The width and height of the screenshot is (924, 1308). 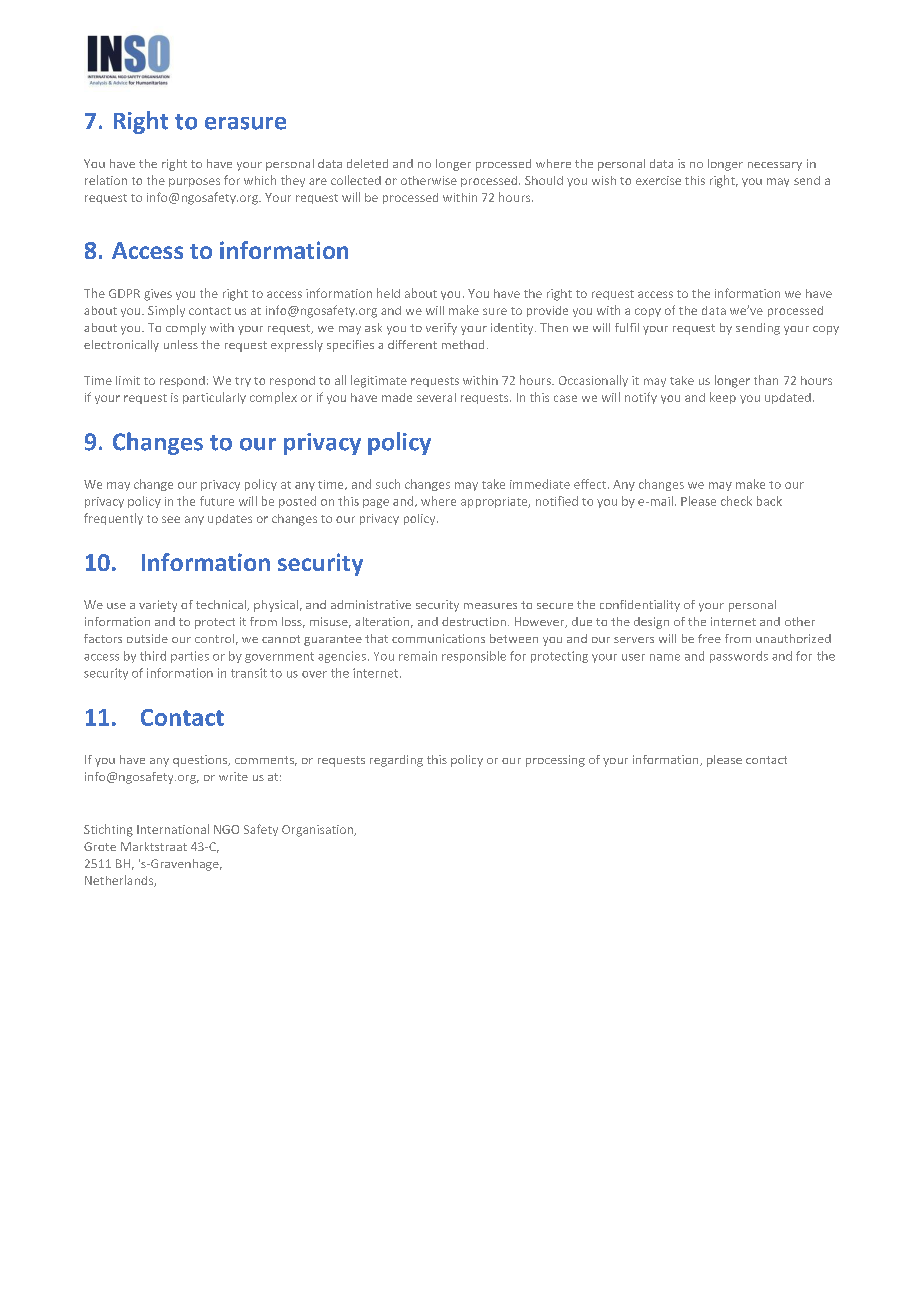 I want to click on method, so click(x=463, y=344).
